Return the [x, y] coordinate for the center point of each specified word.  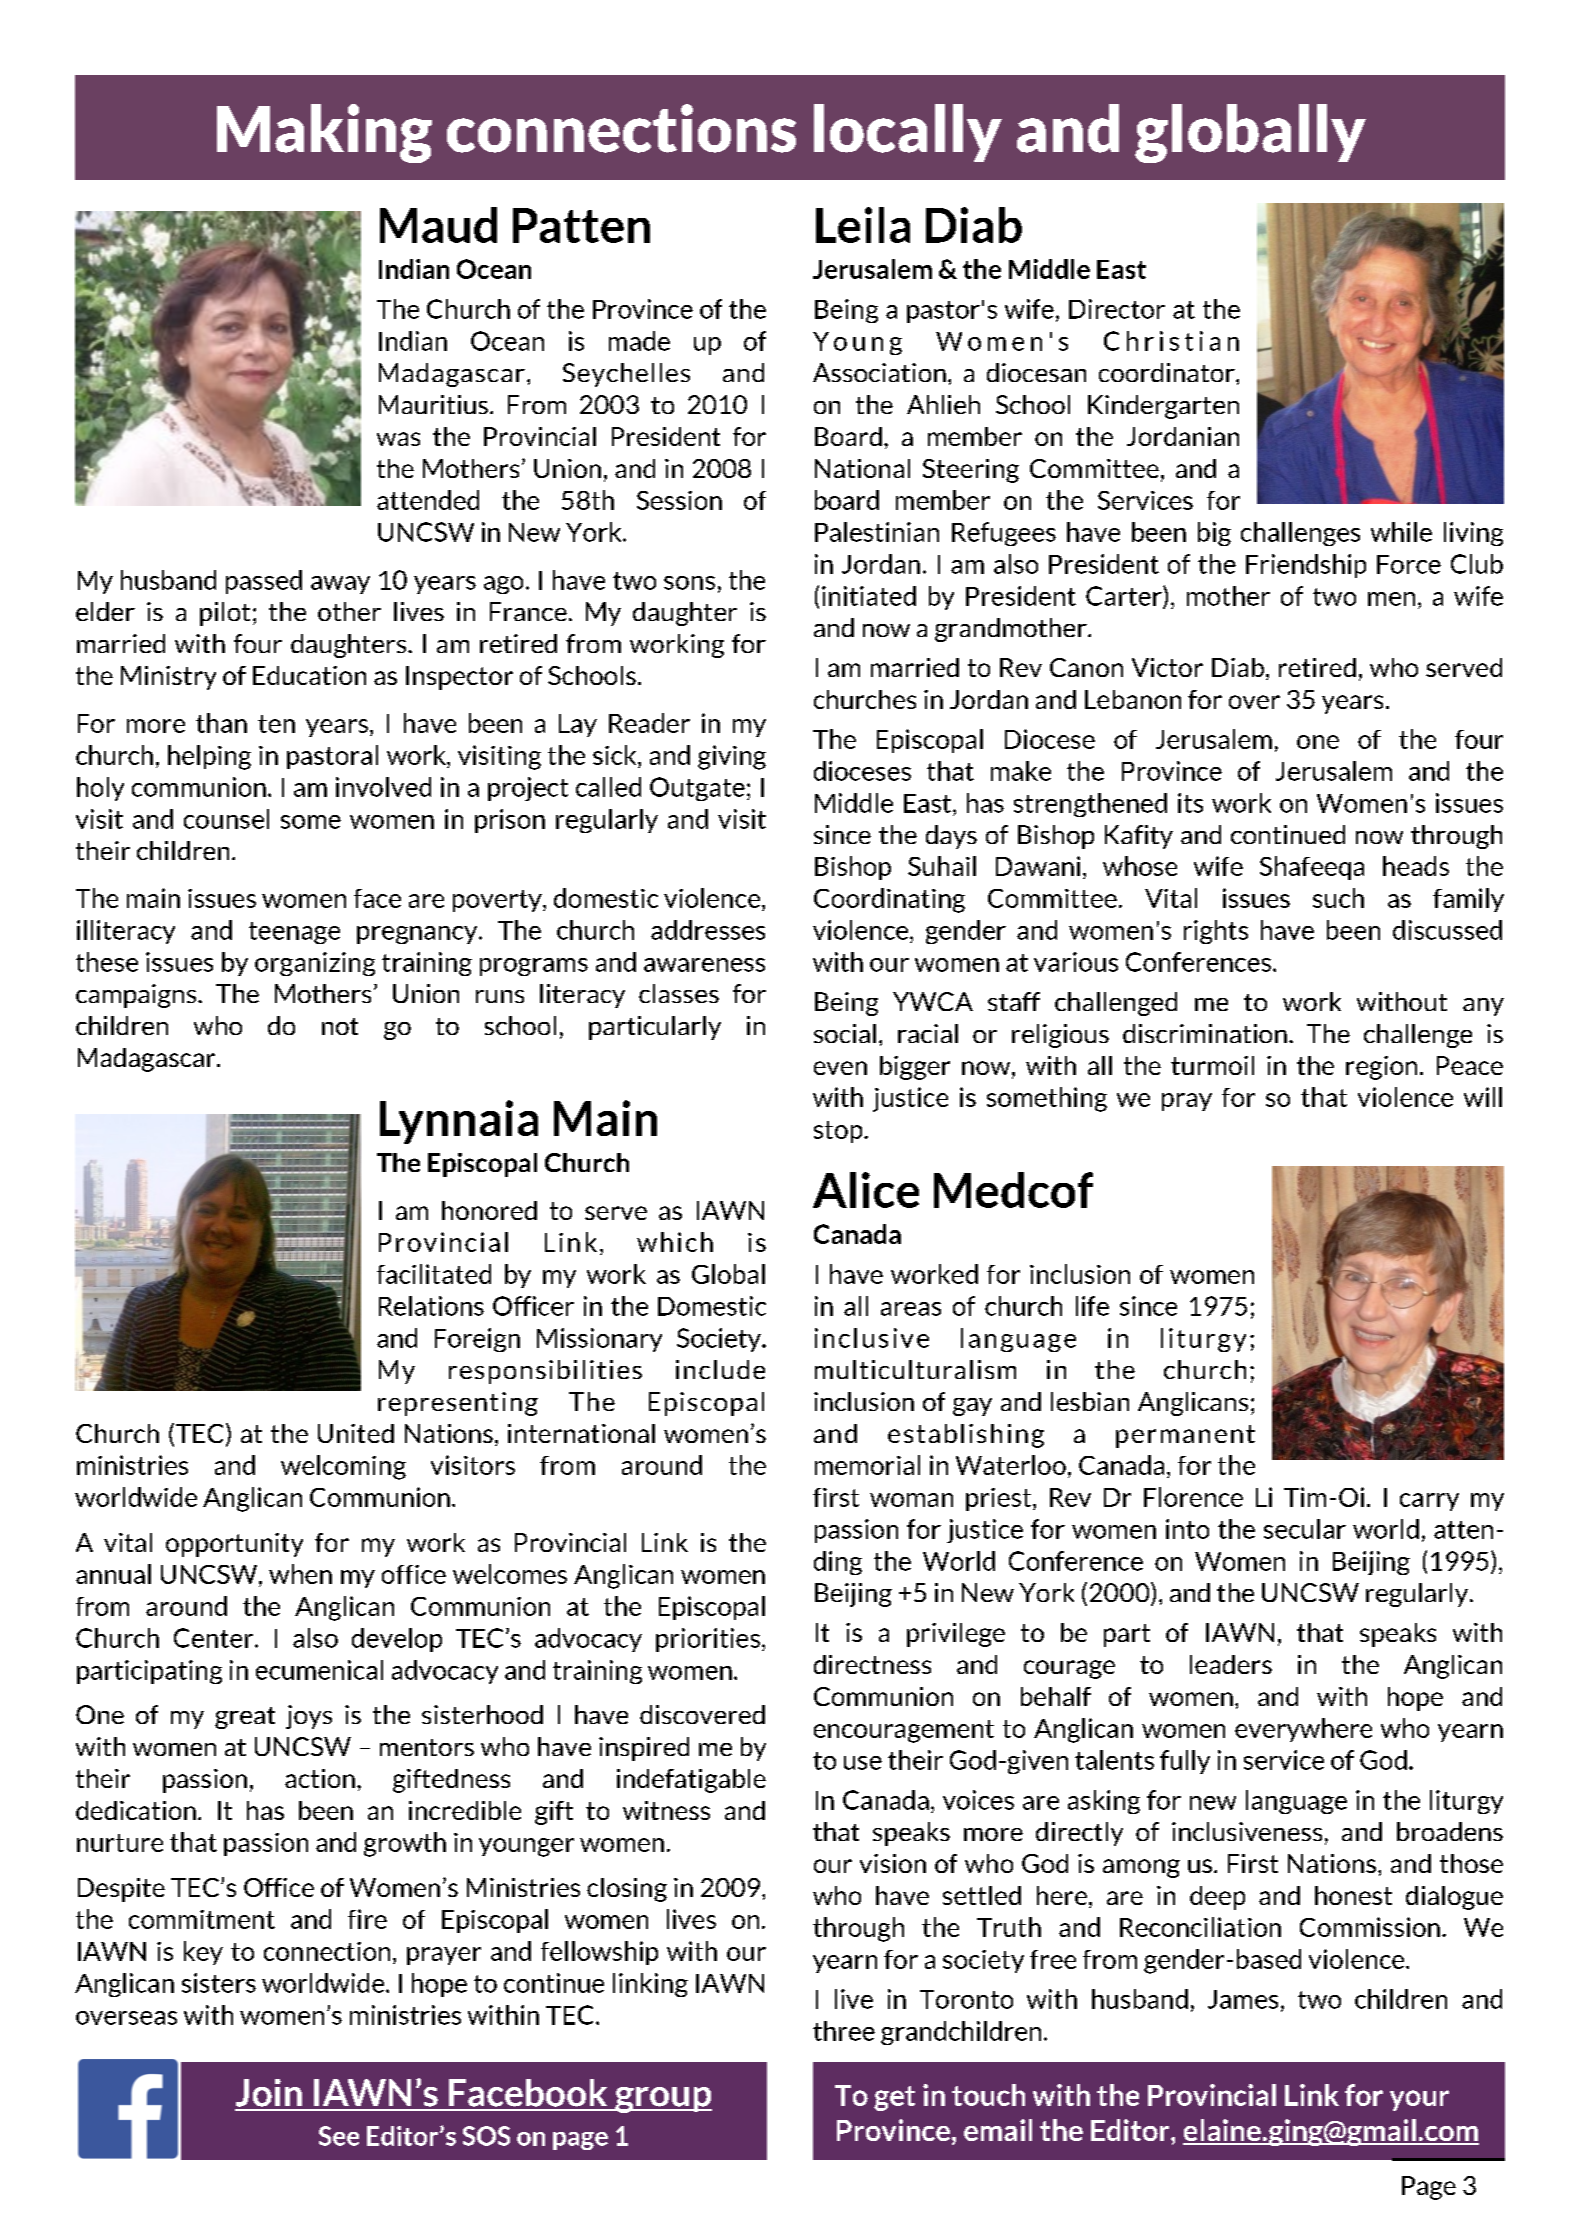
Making [324, 133]
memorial [867, 1465]
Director [1117, 309]
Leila [863, 225]
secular [1305, 1529]
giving [732, 757]
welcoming [343, 1467]
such [1338, 898]
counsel [226, 819]
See [339, 2136]
